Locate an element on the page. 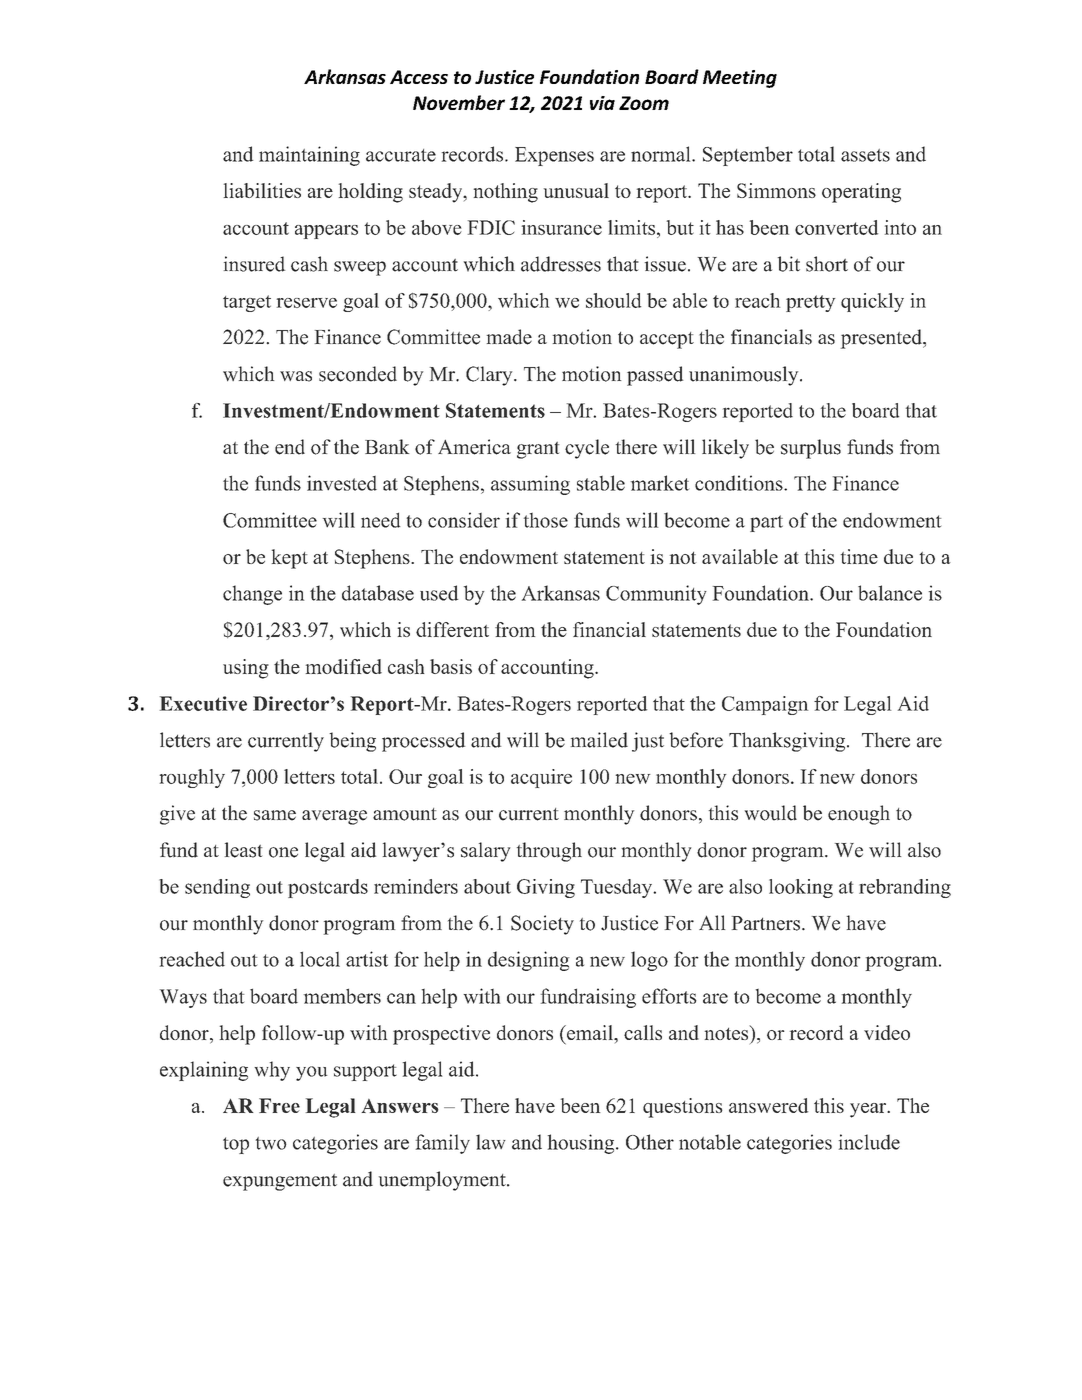  maintaining is located at coordinates (309, 156).
